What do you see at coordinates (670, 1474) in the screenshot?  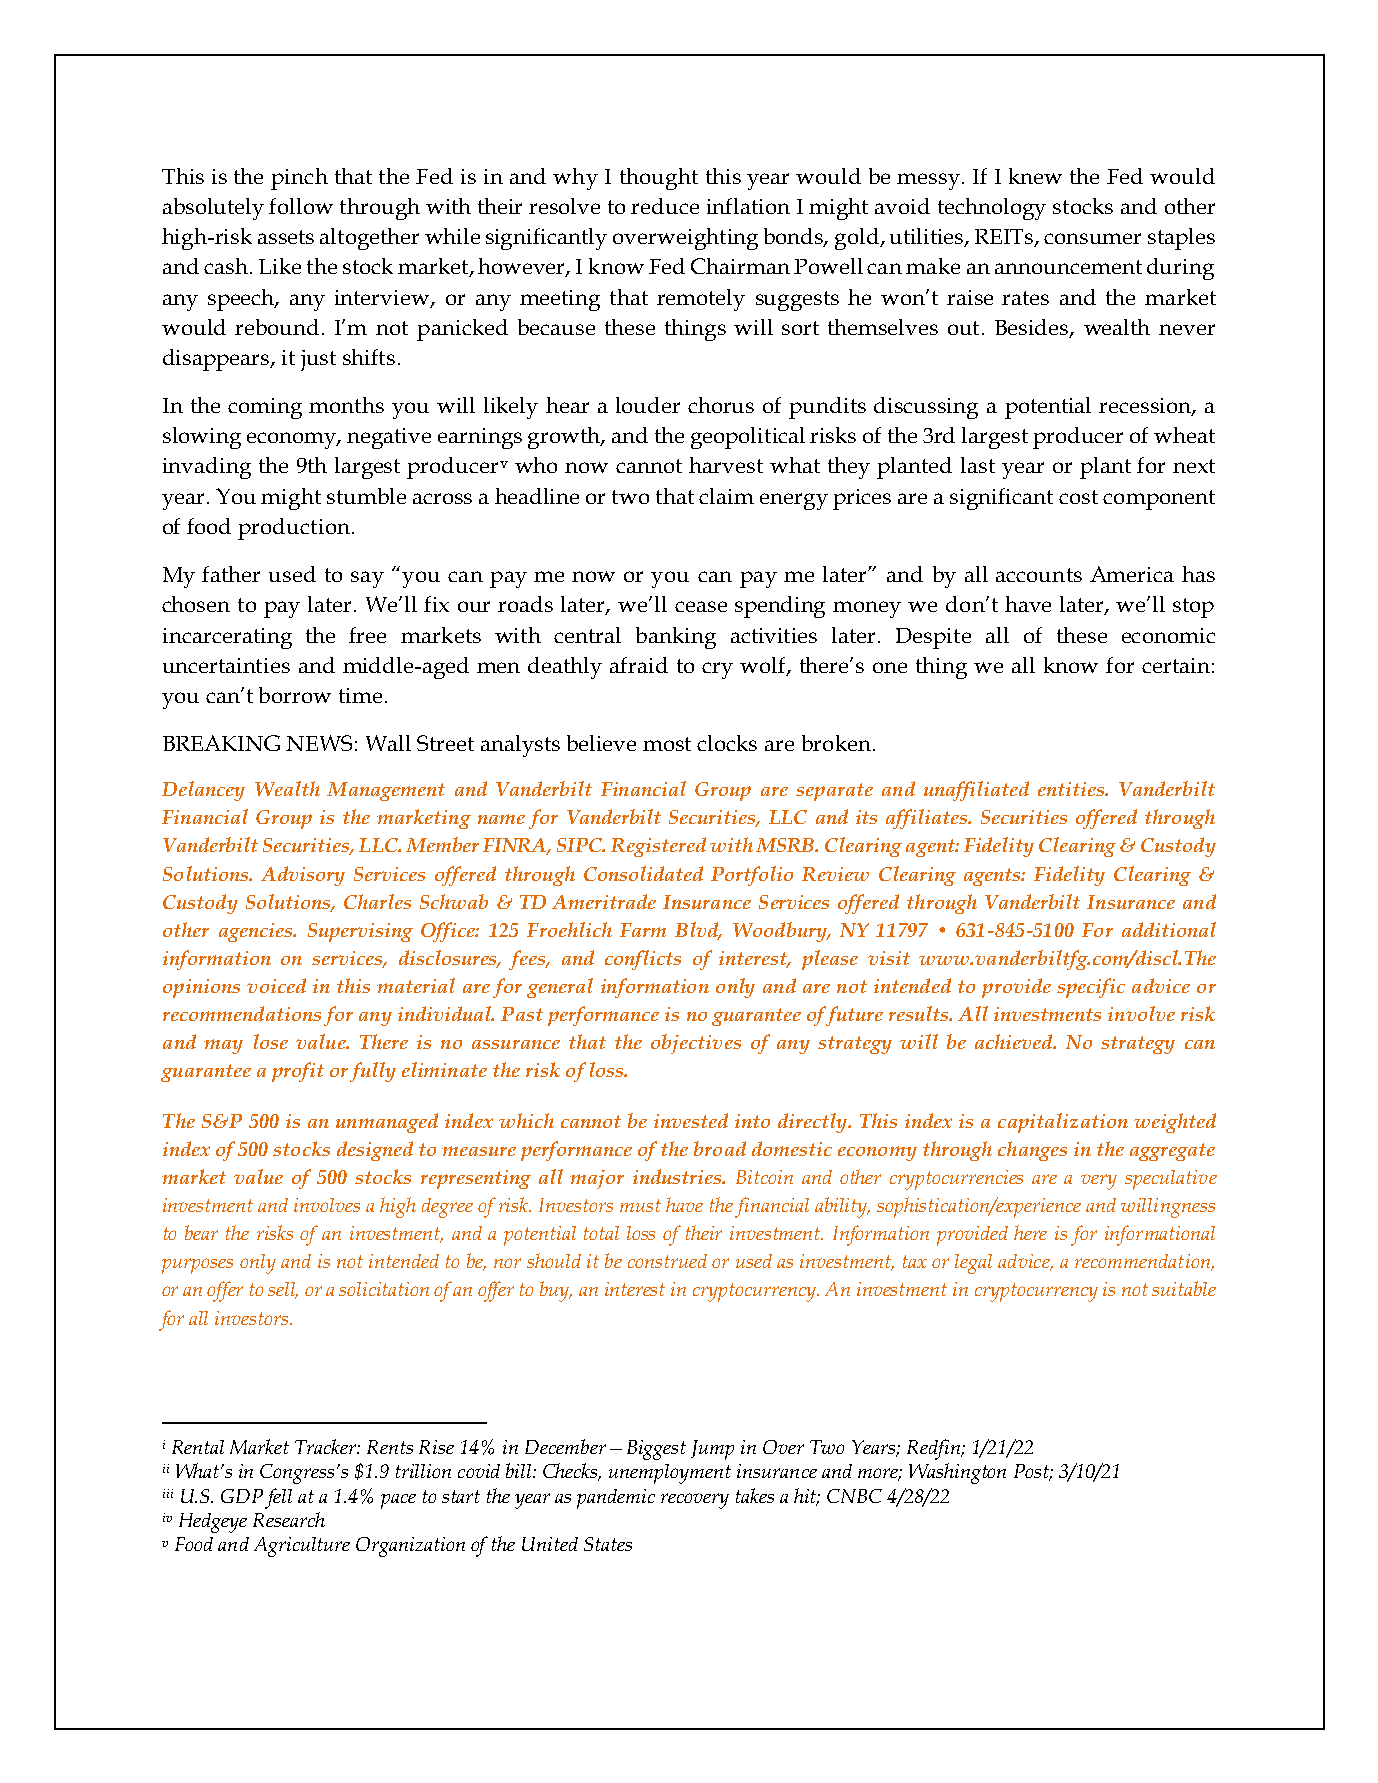 I see `unemployment` at bounding box center [670, 1474].
